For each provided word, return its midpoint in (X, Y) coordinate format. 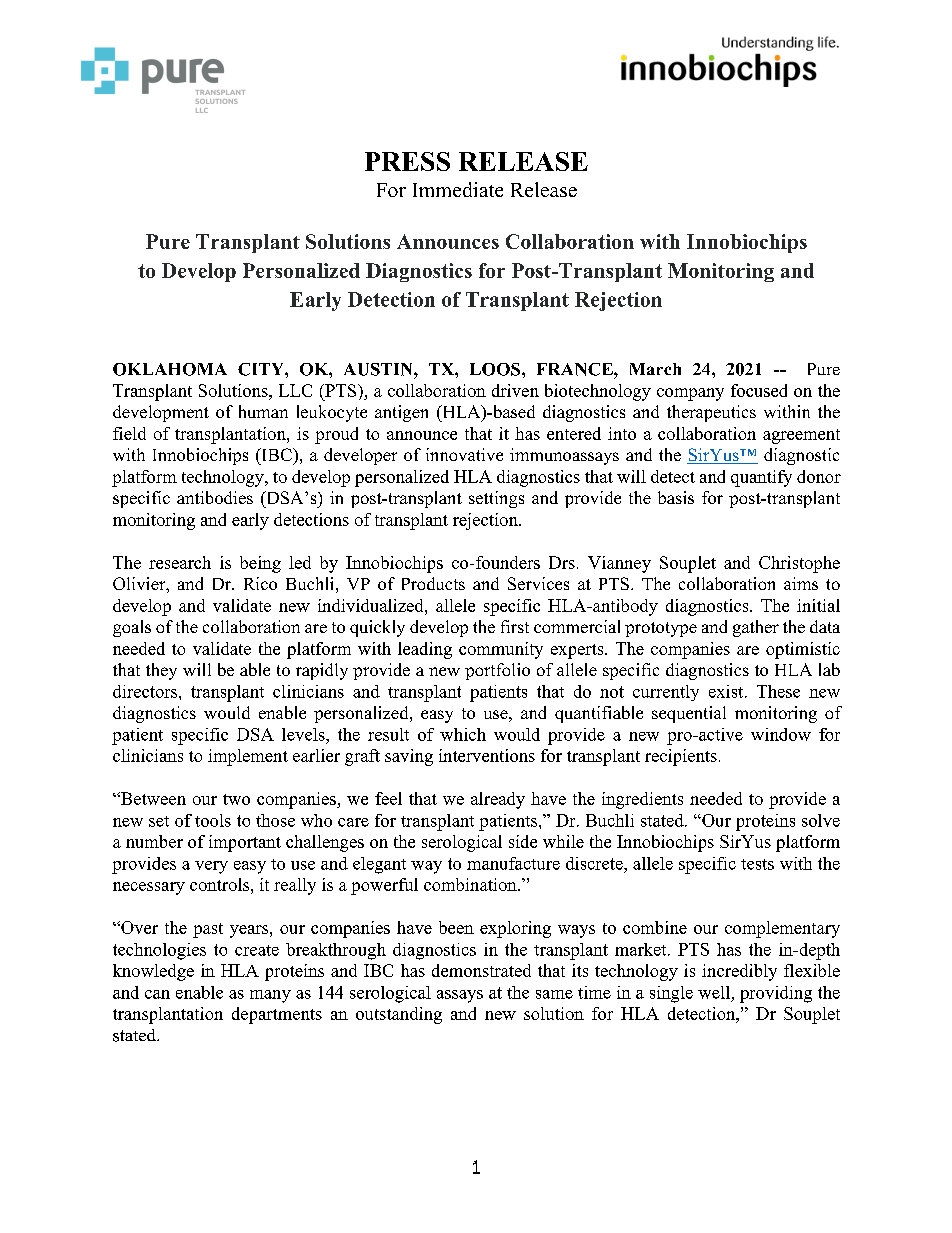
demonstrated (481, 970)
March (655, 369)
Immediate (458, 189)
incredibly (739, 972)
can (157, 994)
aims (801, 583)
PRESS (407, 161)
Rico (260, 583)
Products (433, 583)
